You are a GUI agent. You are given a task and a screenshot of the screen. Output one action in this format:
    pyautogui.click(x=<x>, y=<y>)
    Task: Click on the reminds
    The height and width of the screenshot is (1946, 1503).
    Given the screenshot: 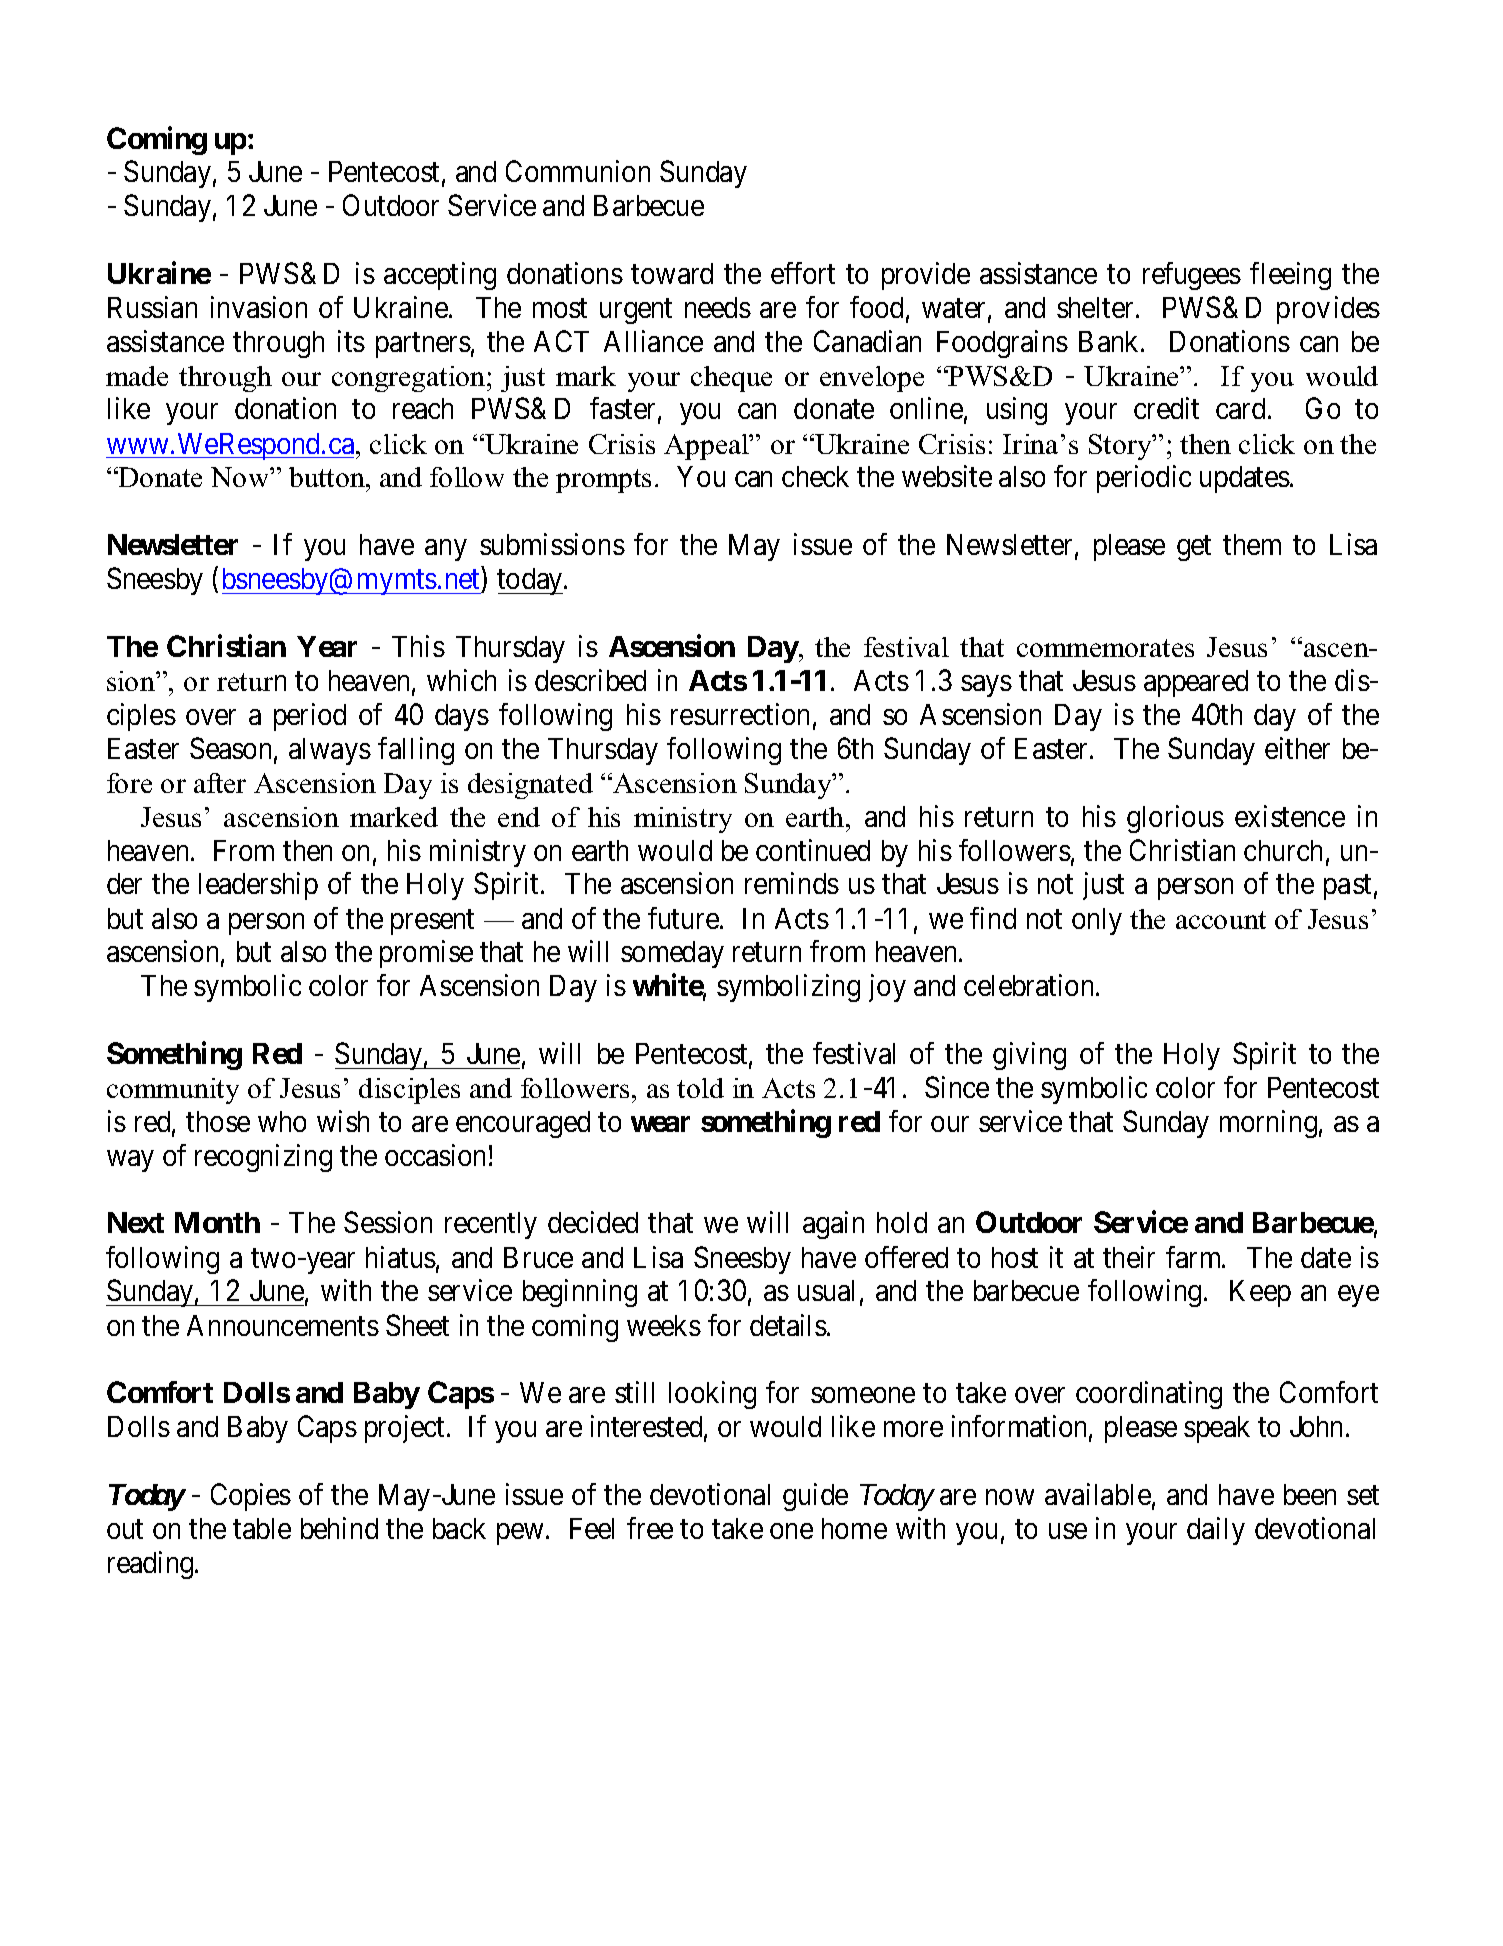 What is the action you would take?
    pyautogui.click(x=792, y=883)
